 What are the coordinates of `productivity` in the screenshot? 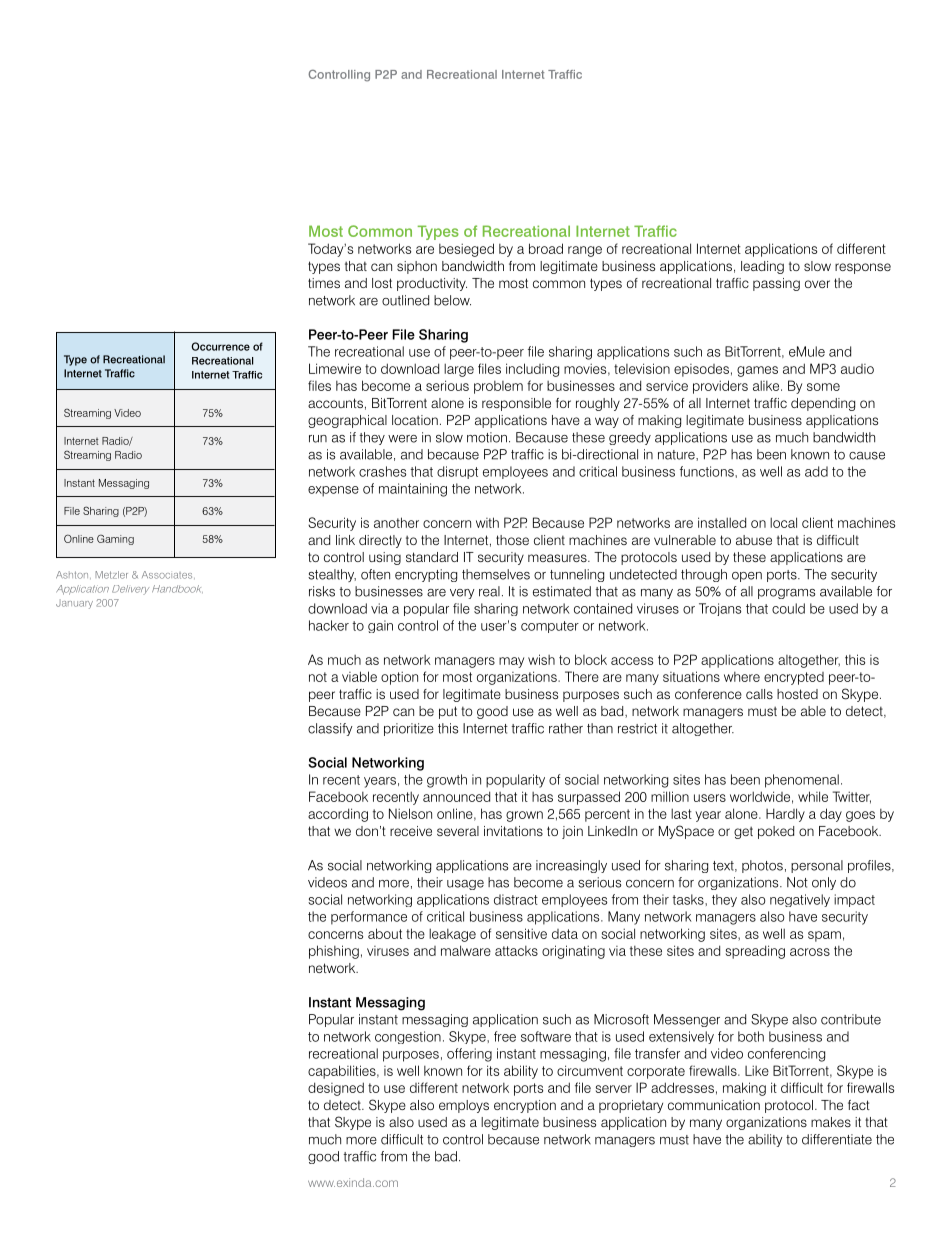 It's located at (432, 284).
